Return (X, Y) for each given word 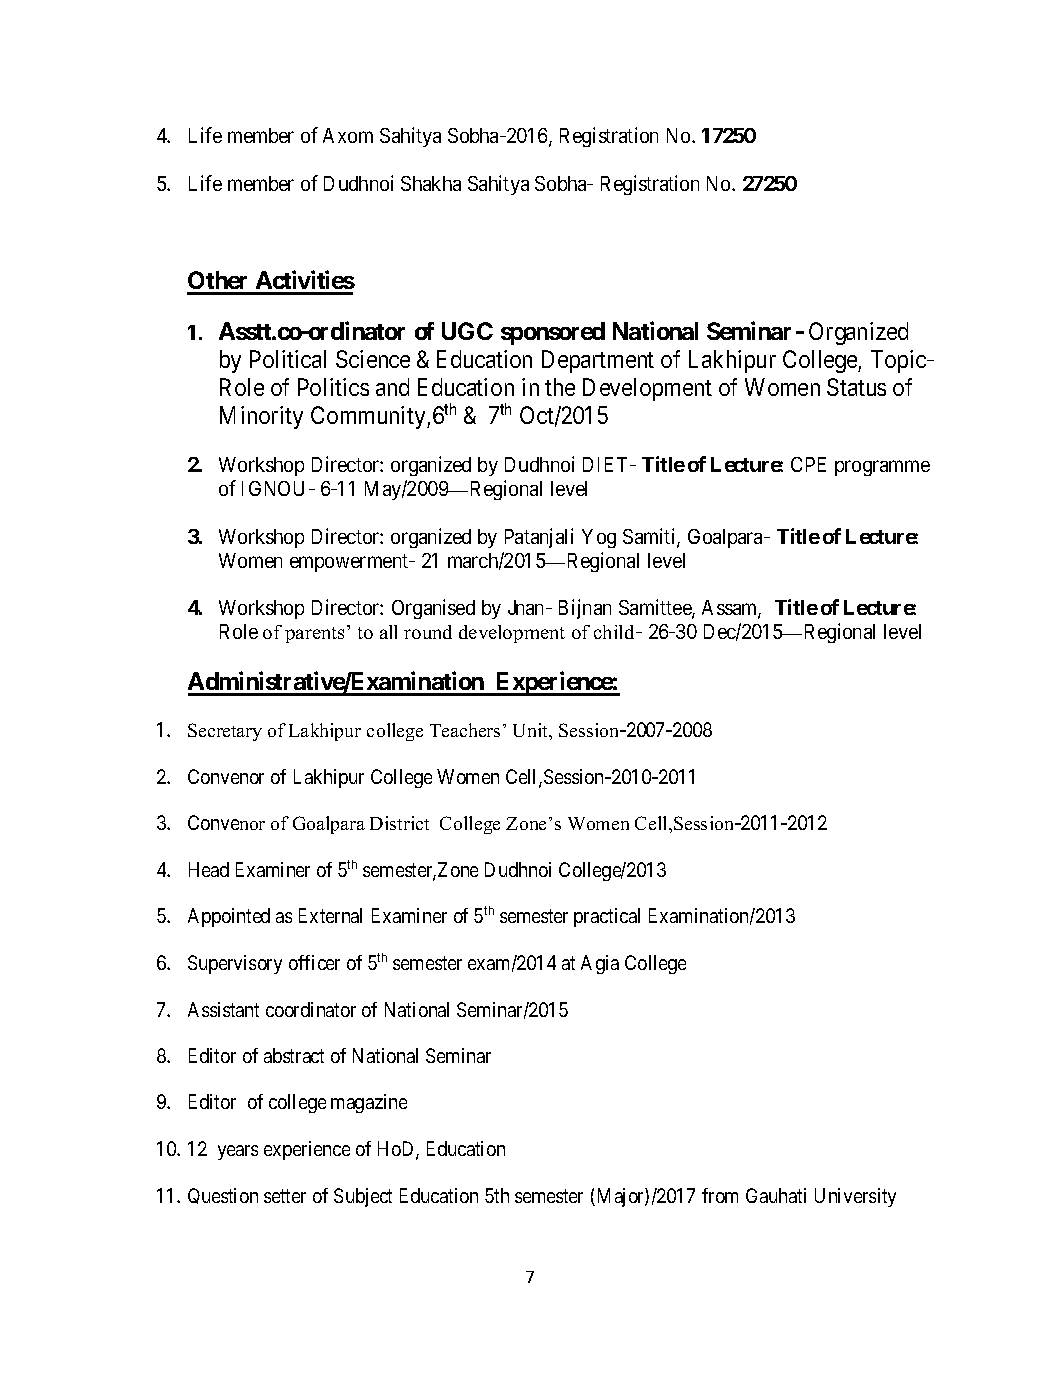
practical (607, 917)
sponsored (553, 333)
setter (285, 1196)
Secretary (225, 732)
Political (288, 359)
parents (314, 635)
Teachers (465, 730)
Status (856, 387)
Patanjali (539, 538)
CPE (808, 464)
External (330, 915)
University (855, 1197)
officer (314, 962)
